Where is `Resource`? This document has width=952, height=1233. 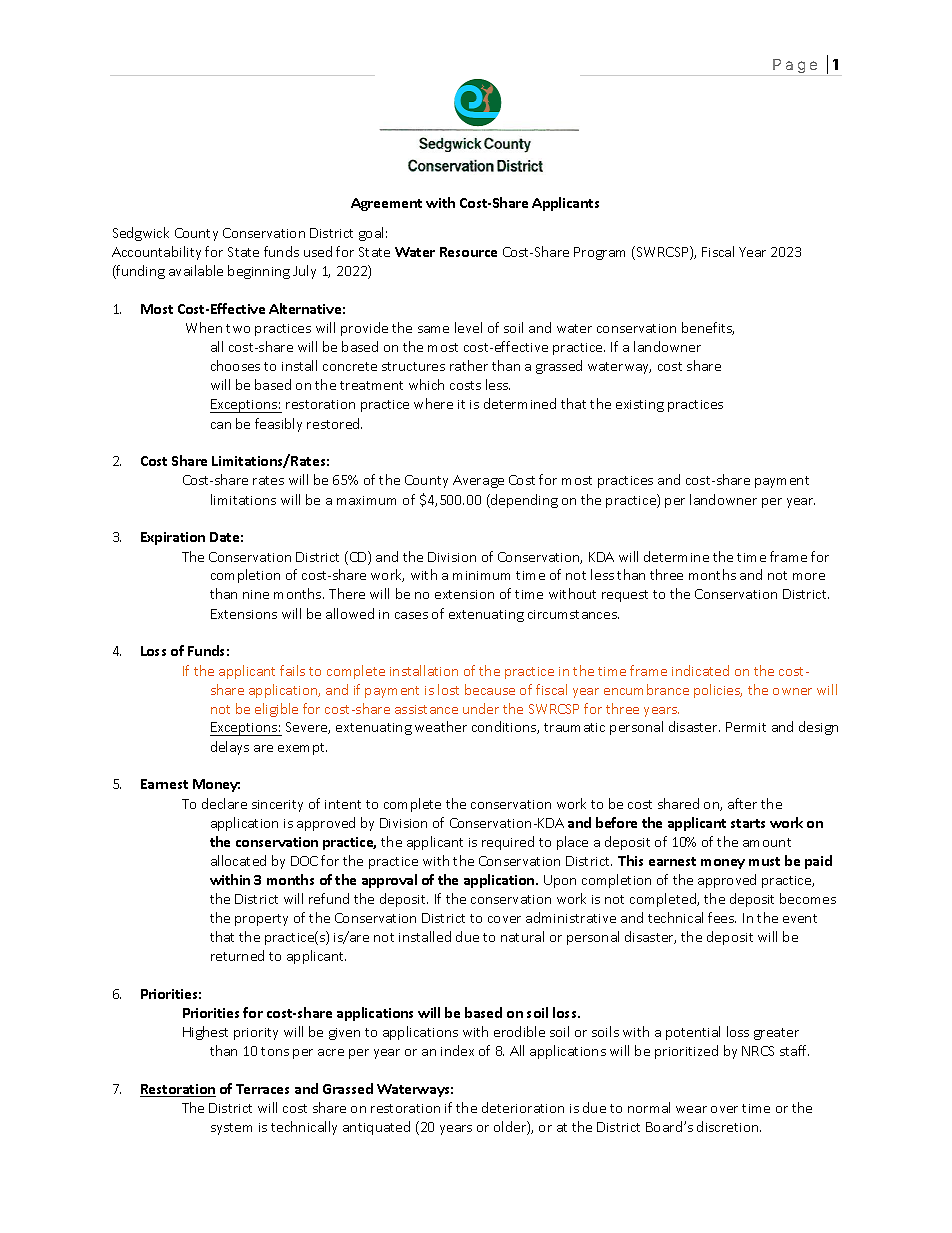
Resource is located at coordinates (468, 252).
